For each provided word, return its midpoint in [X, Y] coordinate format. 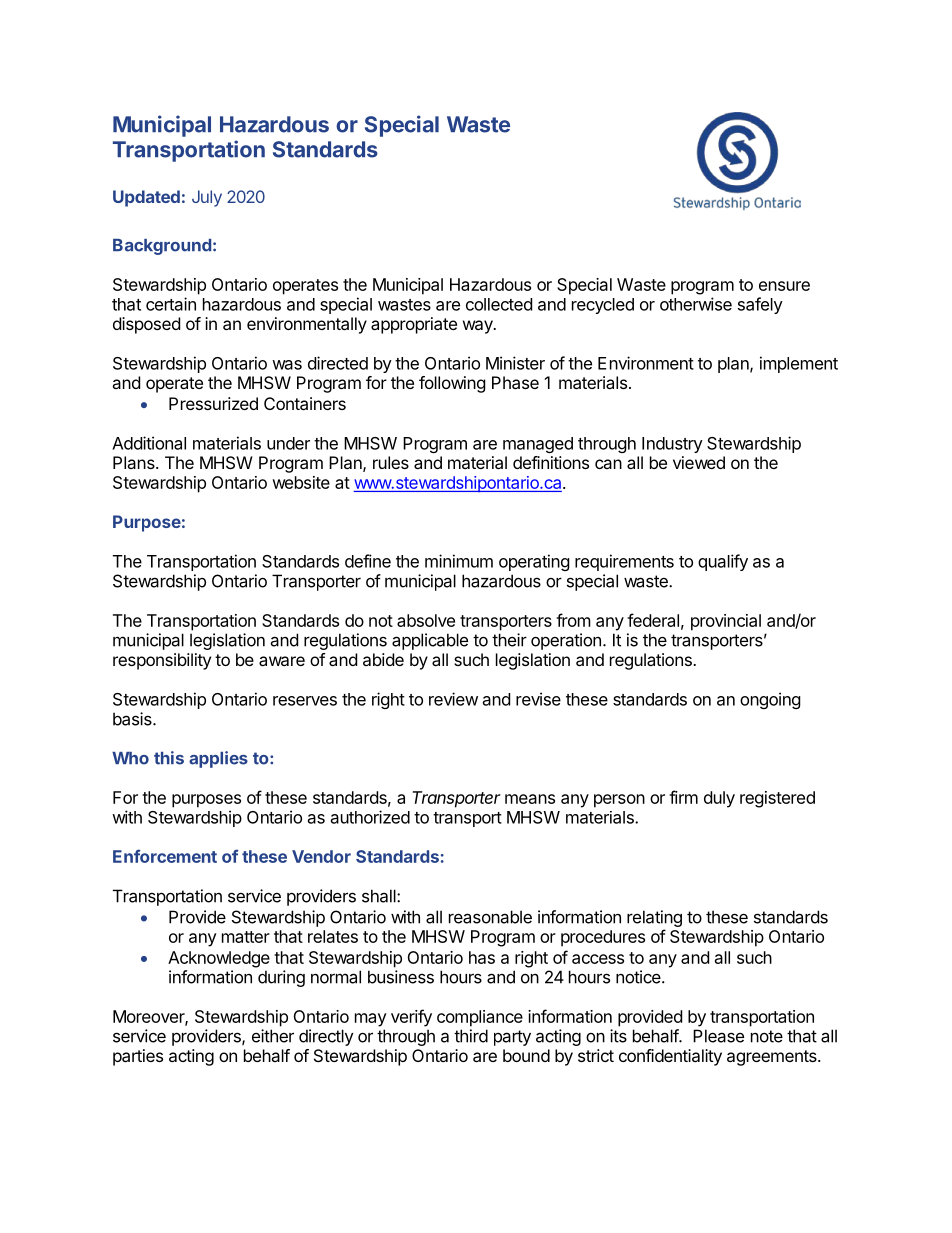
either [273, 1036]
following [452, 384]
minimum [459, 561]
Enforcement [165, 856]
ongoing [770, 700]
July [207, 198]
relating [654, 918]
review [453, 699]
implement [799, 364]
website [301, 482]
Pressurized [213, 403]
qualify [723, 562]
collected [499, 304]
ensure [784, 286]
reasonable [490, 917]
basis [133, 719]
